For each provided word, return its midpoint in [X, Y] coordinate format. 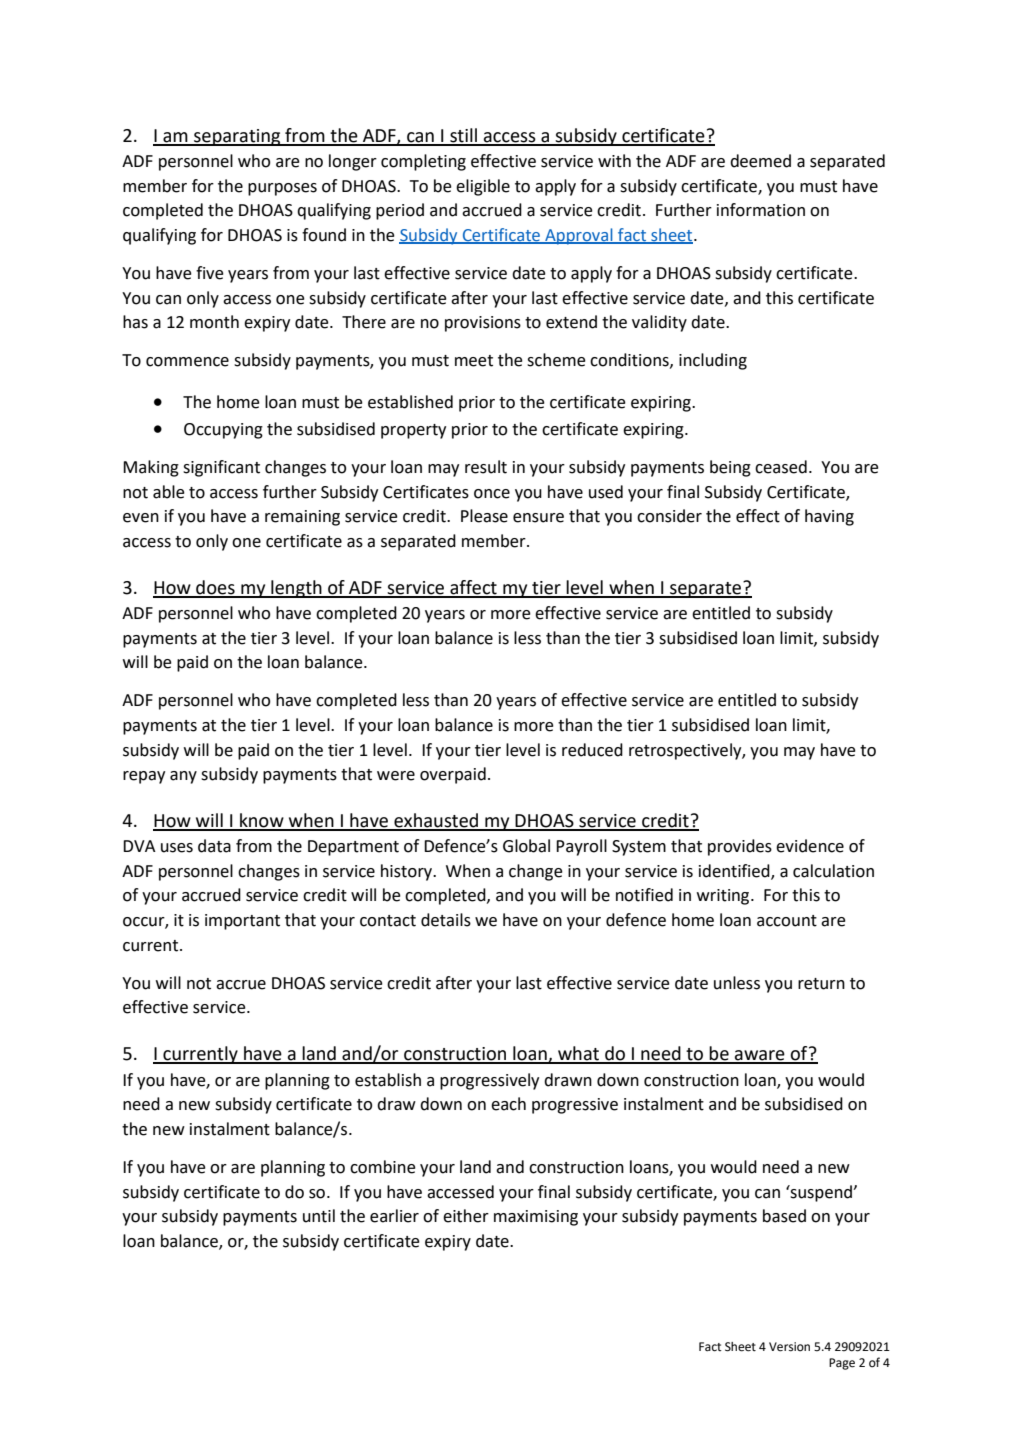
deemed [760, 161]
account [787, 921]
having [829, 517]
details [446, 920]
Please [484, 516]
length [296, 589]
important [242, 922]
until [319, 1216]
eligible [483, 187]
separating [237, 137]
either [466, 1216]
